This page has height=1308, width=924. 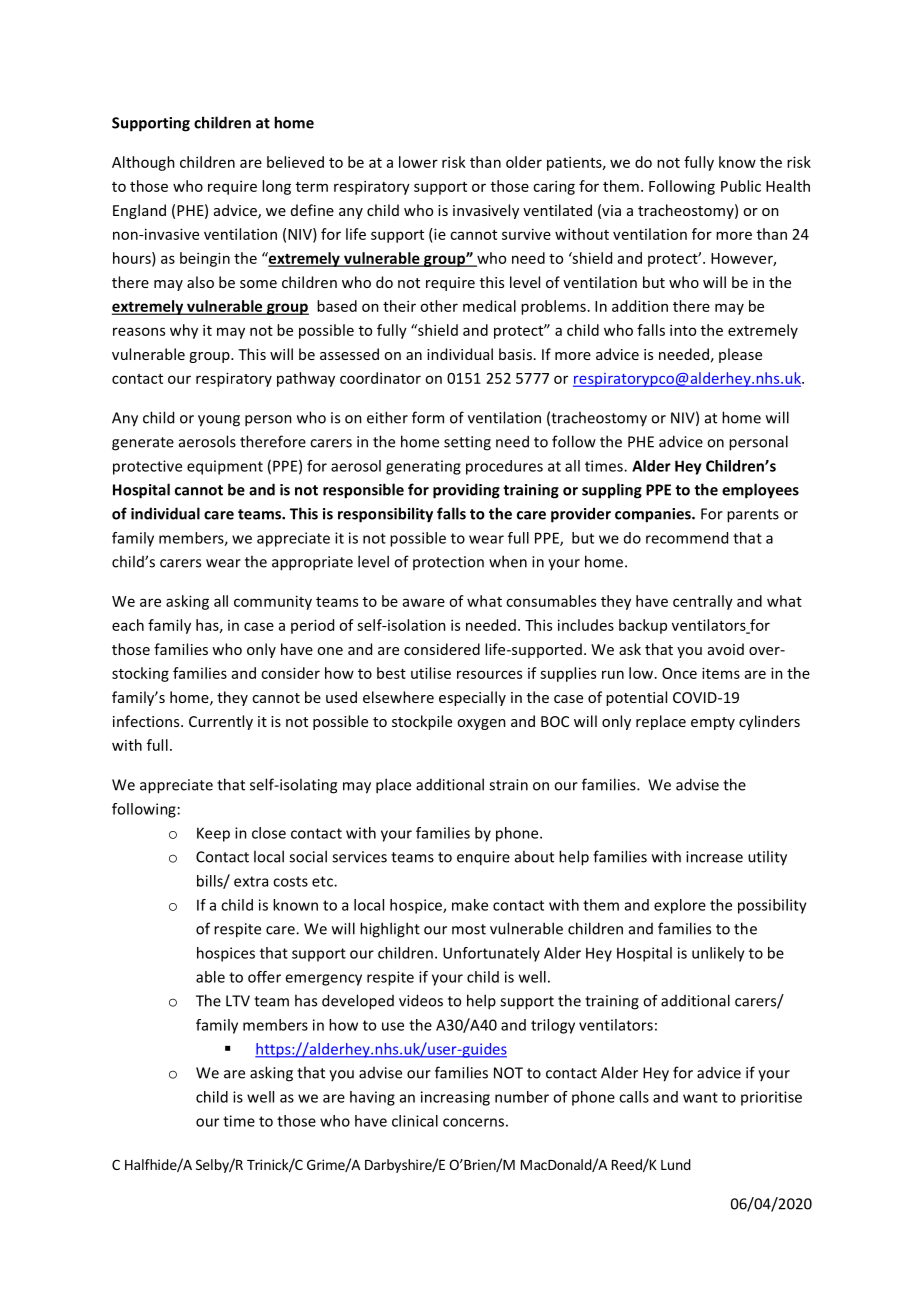 What do you see at coordinates (251, 881) in the page?
I see `extra` at bounding box center [251, 881].
